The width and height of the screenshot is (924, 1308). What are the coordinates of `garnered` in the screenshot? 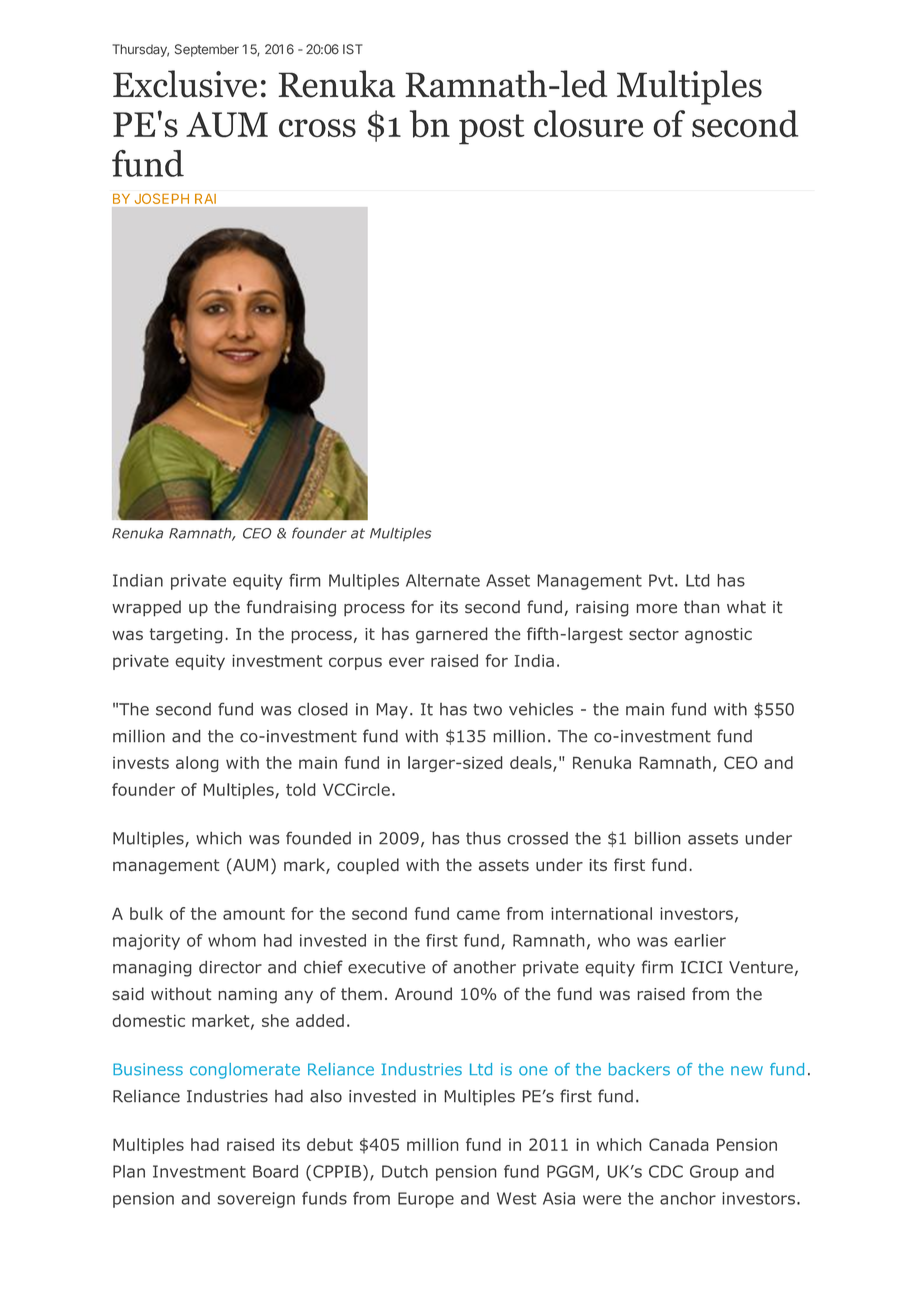 It's located at (452, 635).
